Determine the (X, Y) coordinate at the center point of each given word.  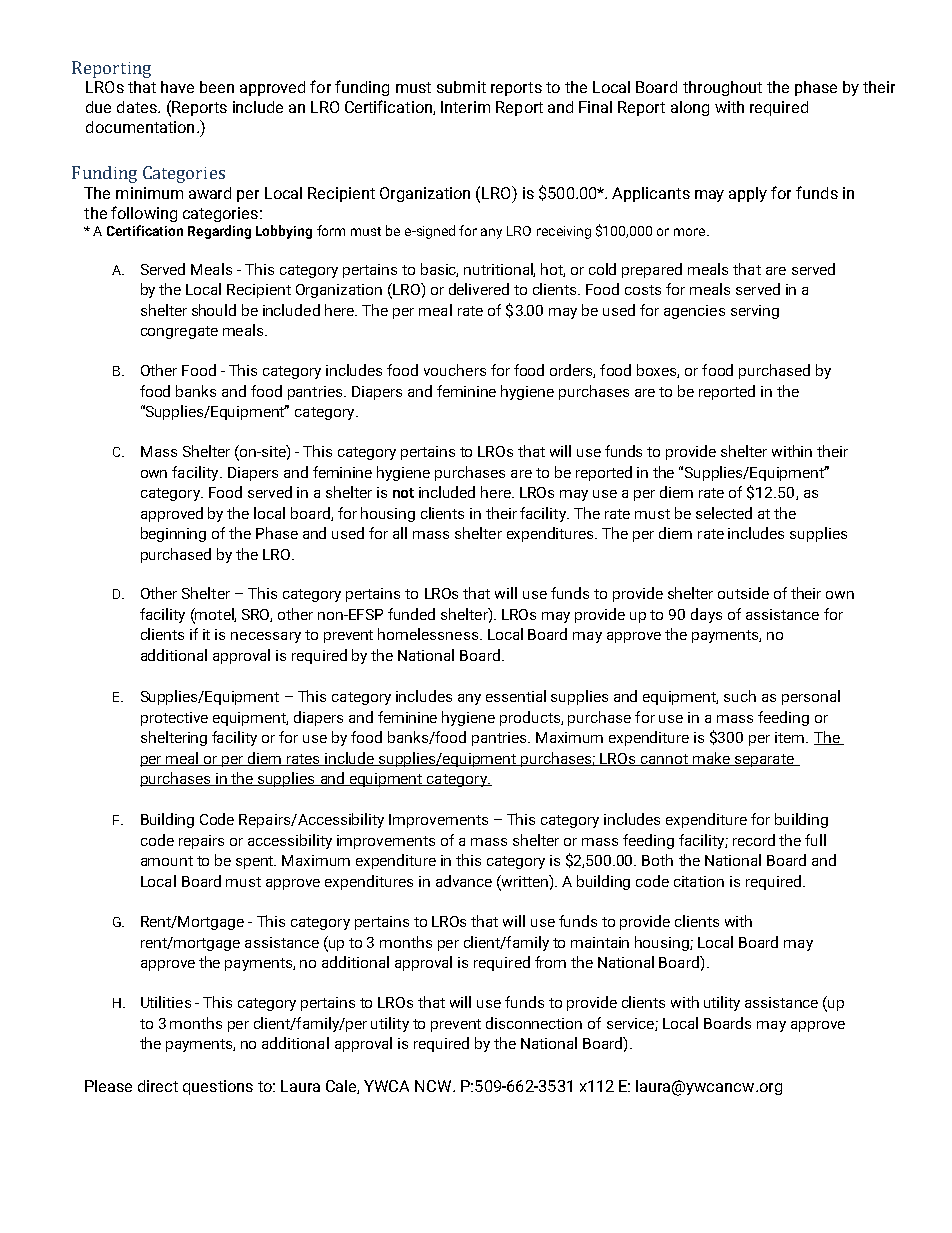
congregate (179, 332)
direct (158, 1086)
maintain (600, 942)
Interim (465, 107)
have (177, 87)
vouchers (455, 370)
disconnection (534, 1023)
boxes (658, 371)
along (690, 108)
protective (174, 719)
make (711, 759)
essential (516, 696)
